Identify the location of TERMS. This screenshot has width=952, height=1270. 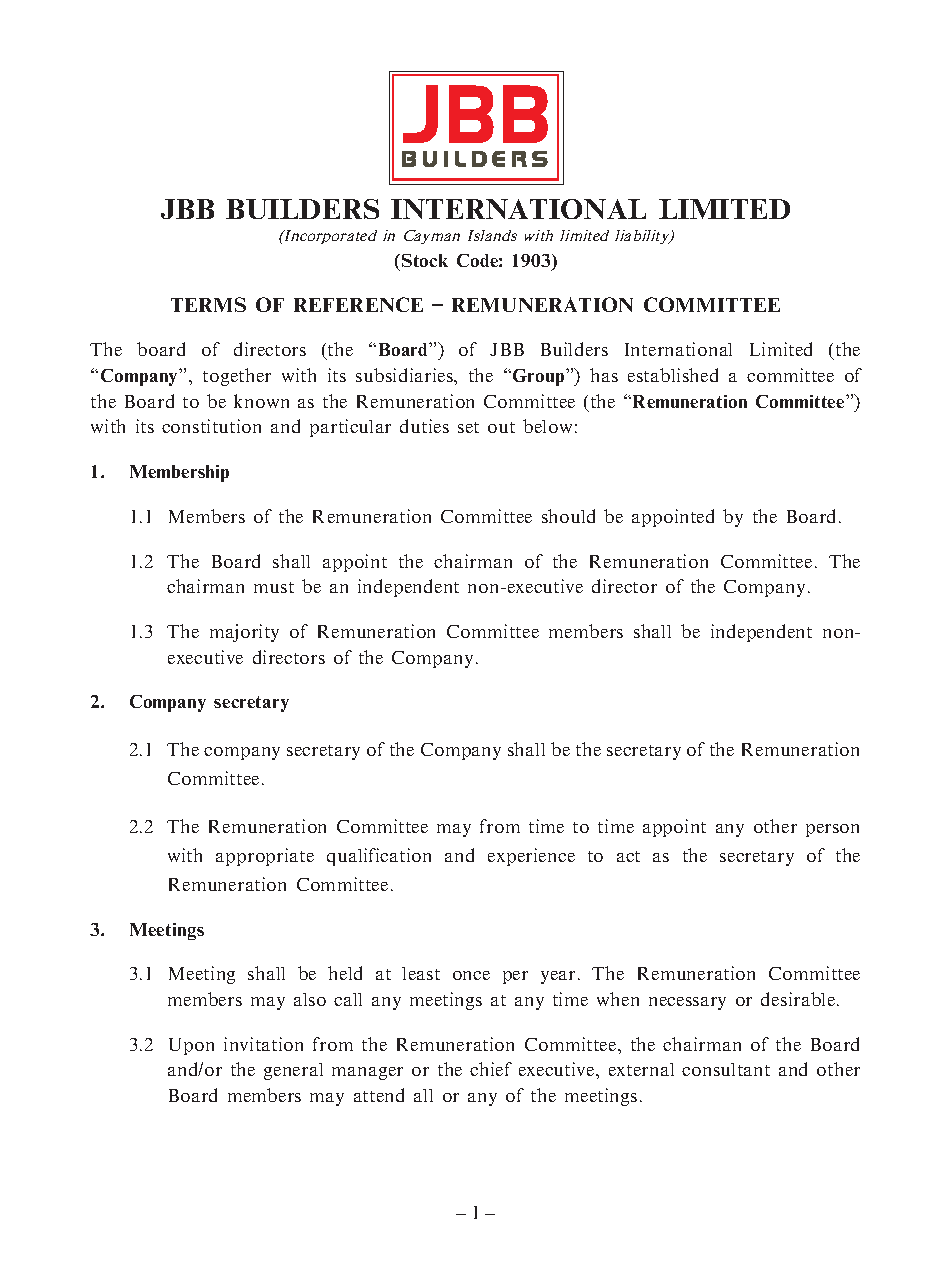
(208, 304).
